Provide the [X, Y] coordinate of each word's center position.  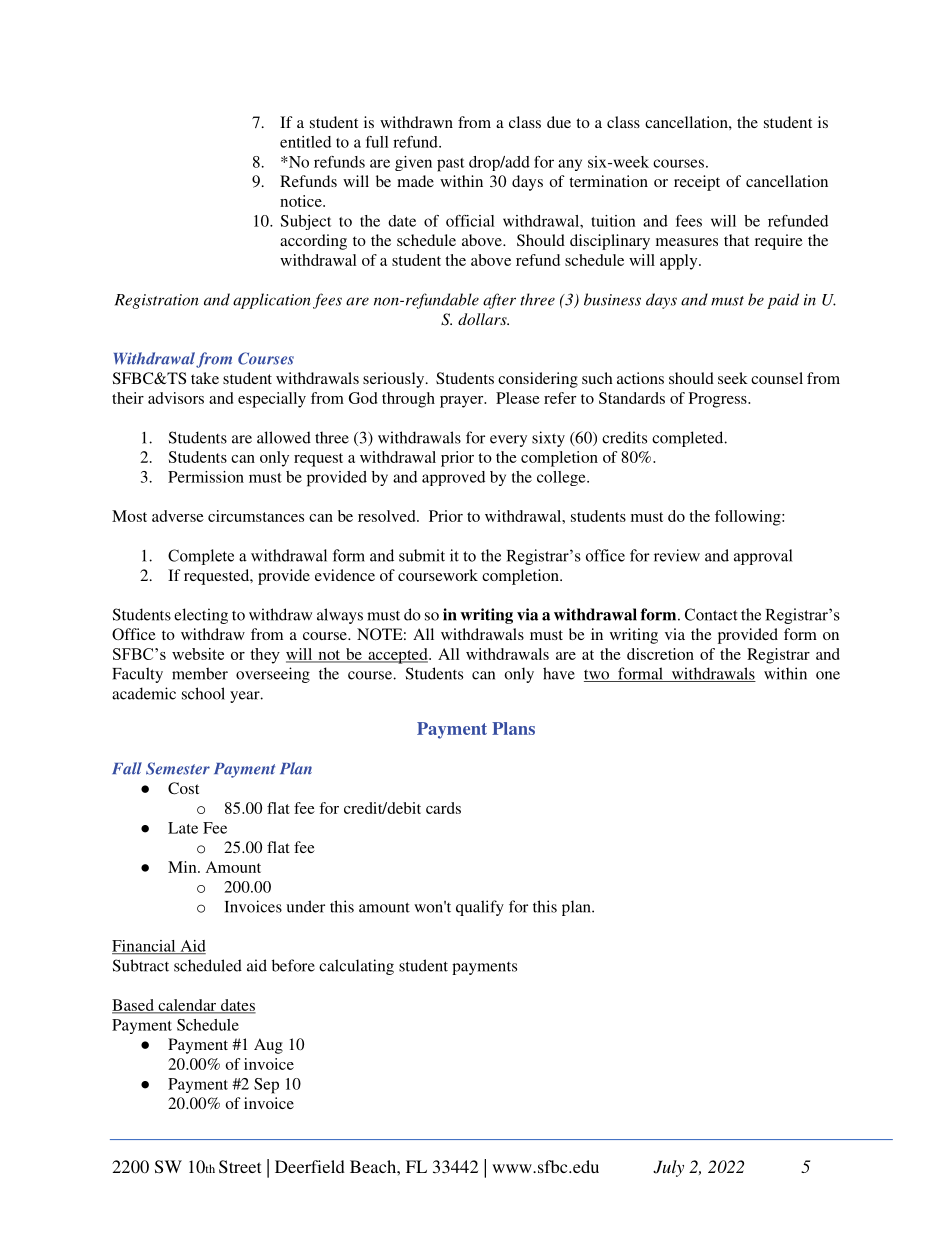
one [828, 675]
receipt [697, 183]
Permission [206, 477]
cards [443, 808]
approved [453, 478]
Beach [374, 1166]
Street [240, 1167]
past [451, 165]
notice [302, 201]
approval [763, 557]
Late [183, 828]
